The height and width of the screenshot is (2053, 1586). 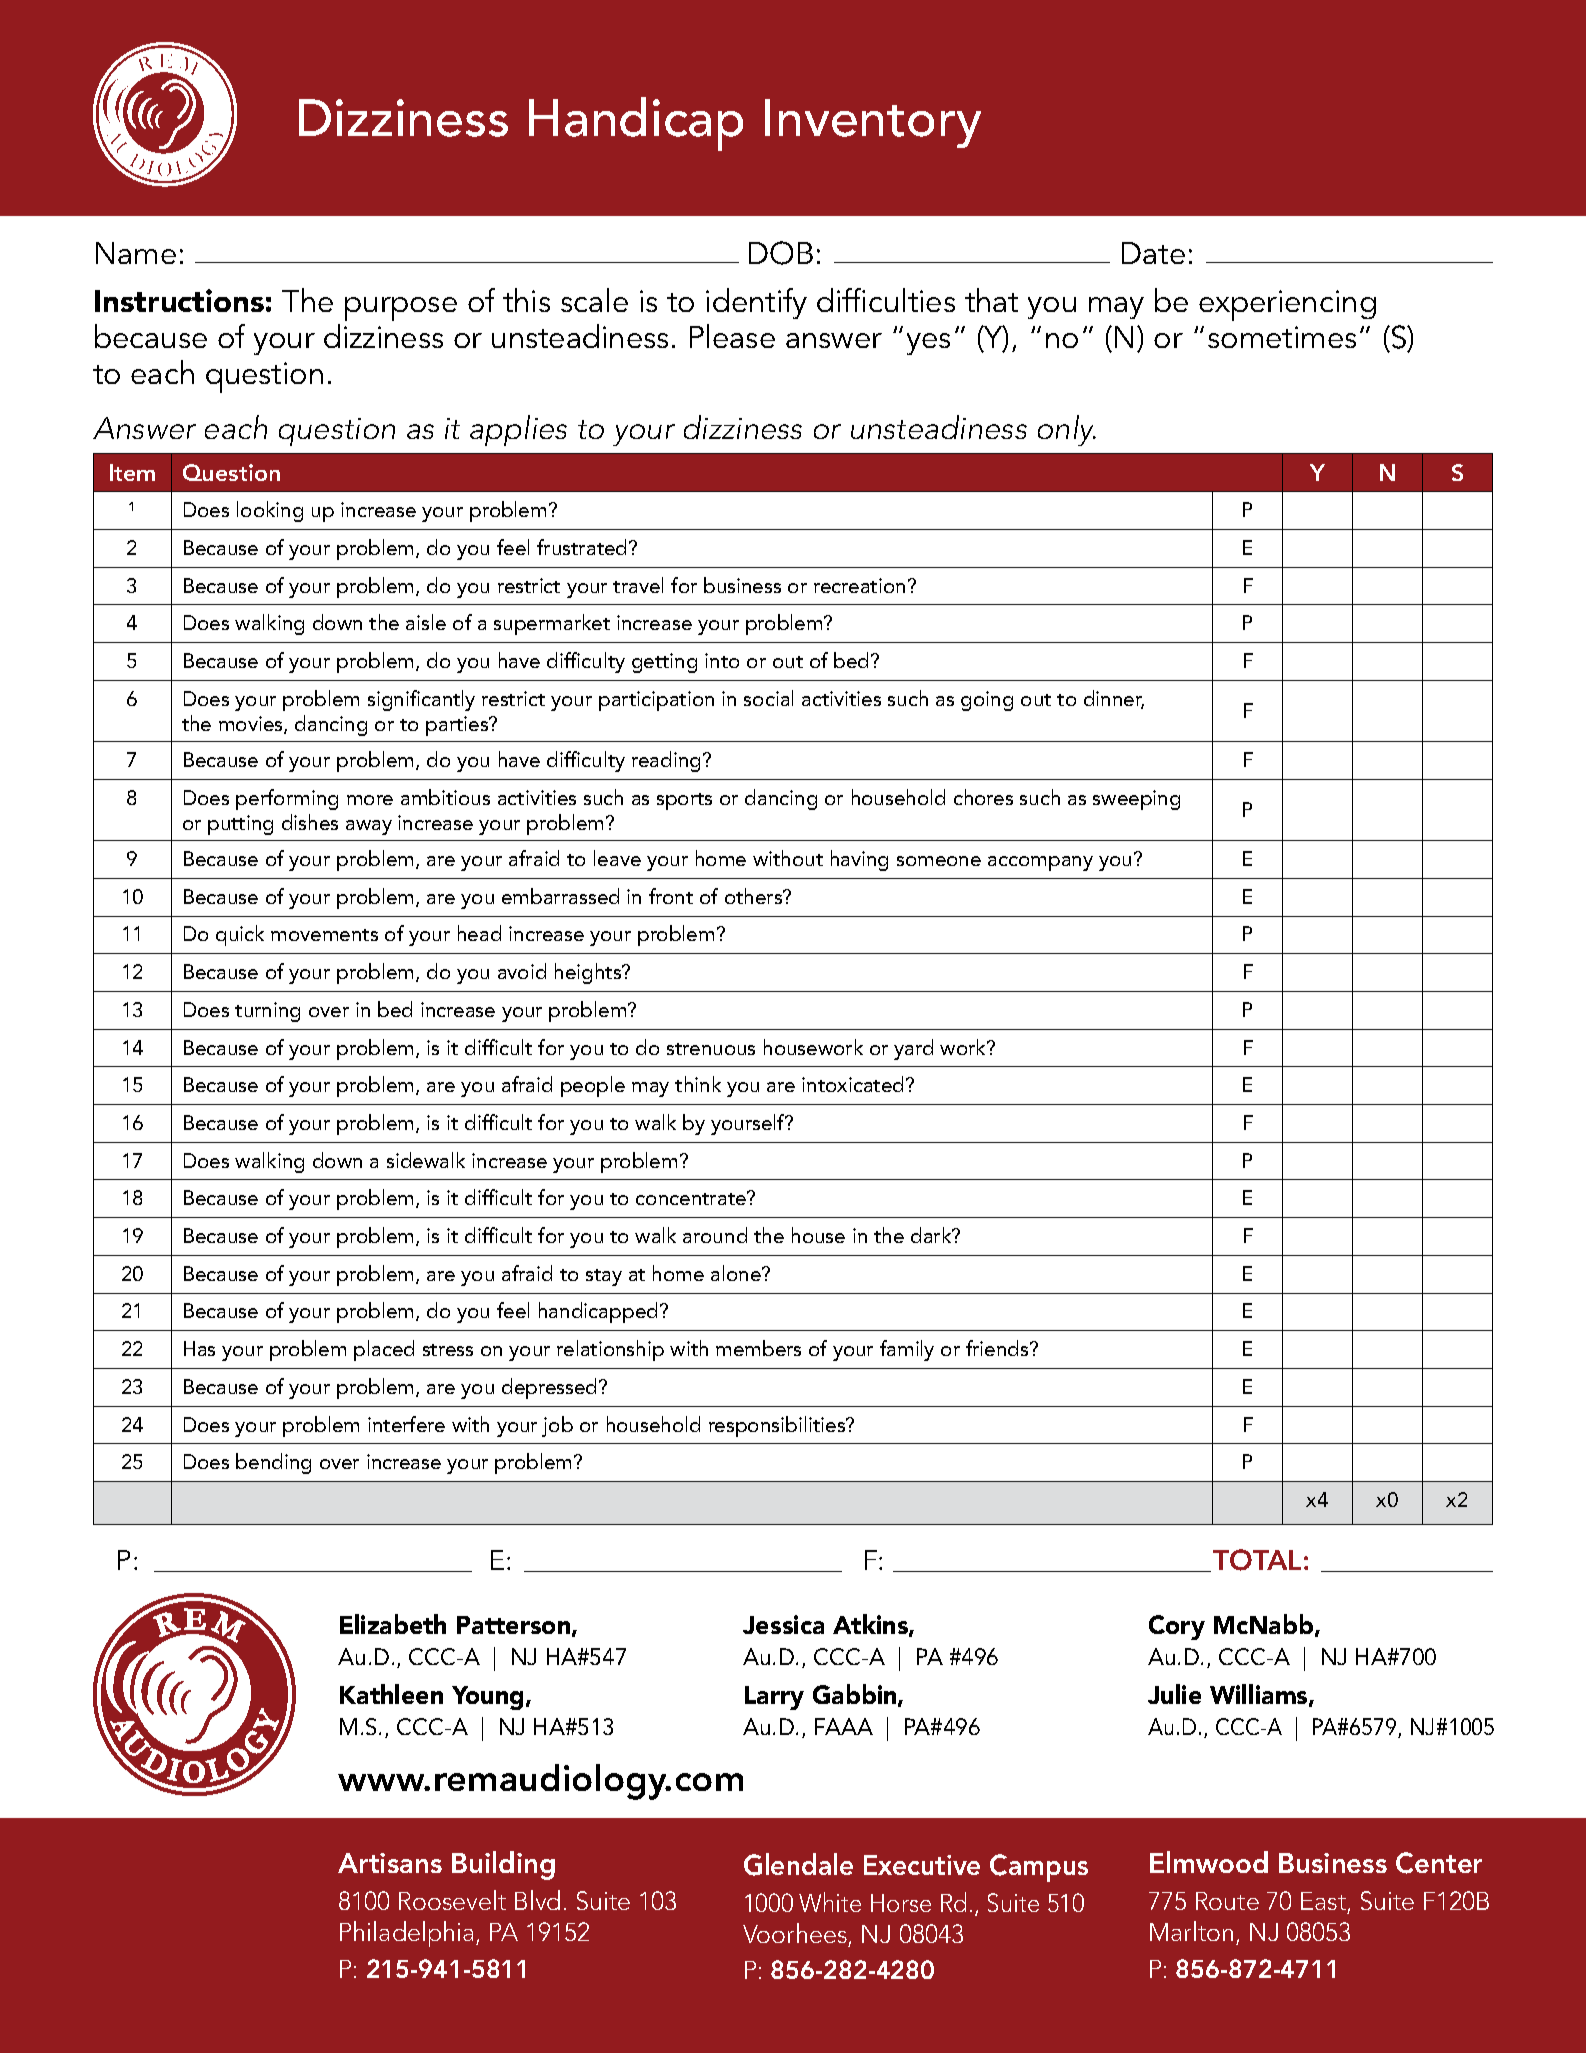 I want to click on experiencing, so click(x=1287, y=305).
